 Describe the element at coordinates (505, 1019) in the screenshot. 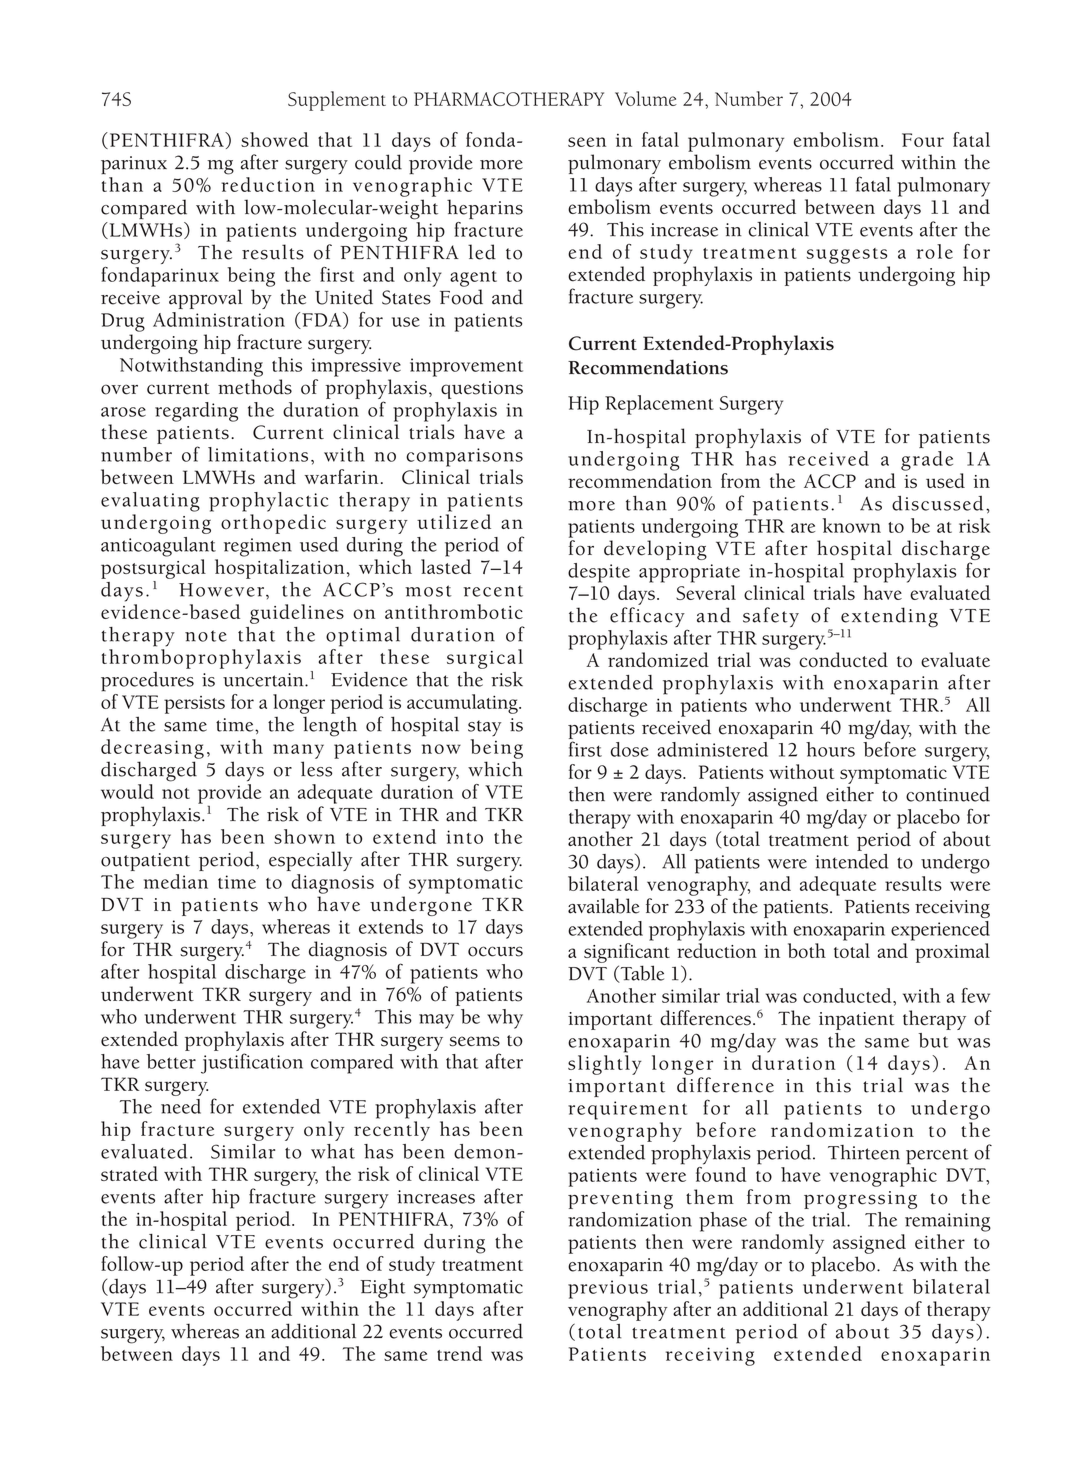

I see `why` at that location.
